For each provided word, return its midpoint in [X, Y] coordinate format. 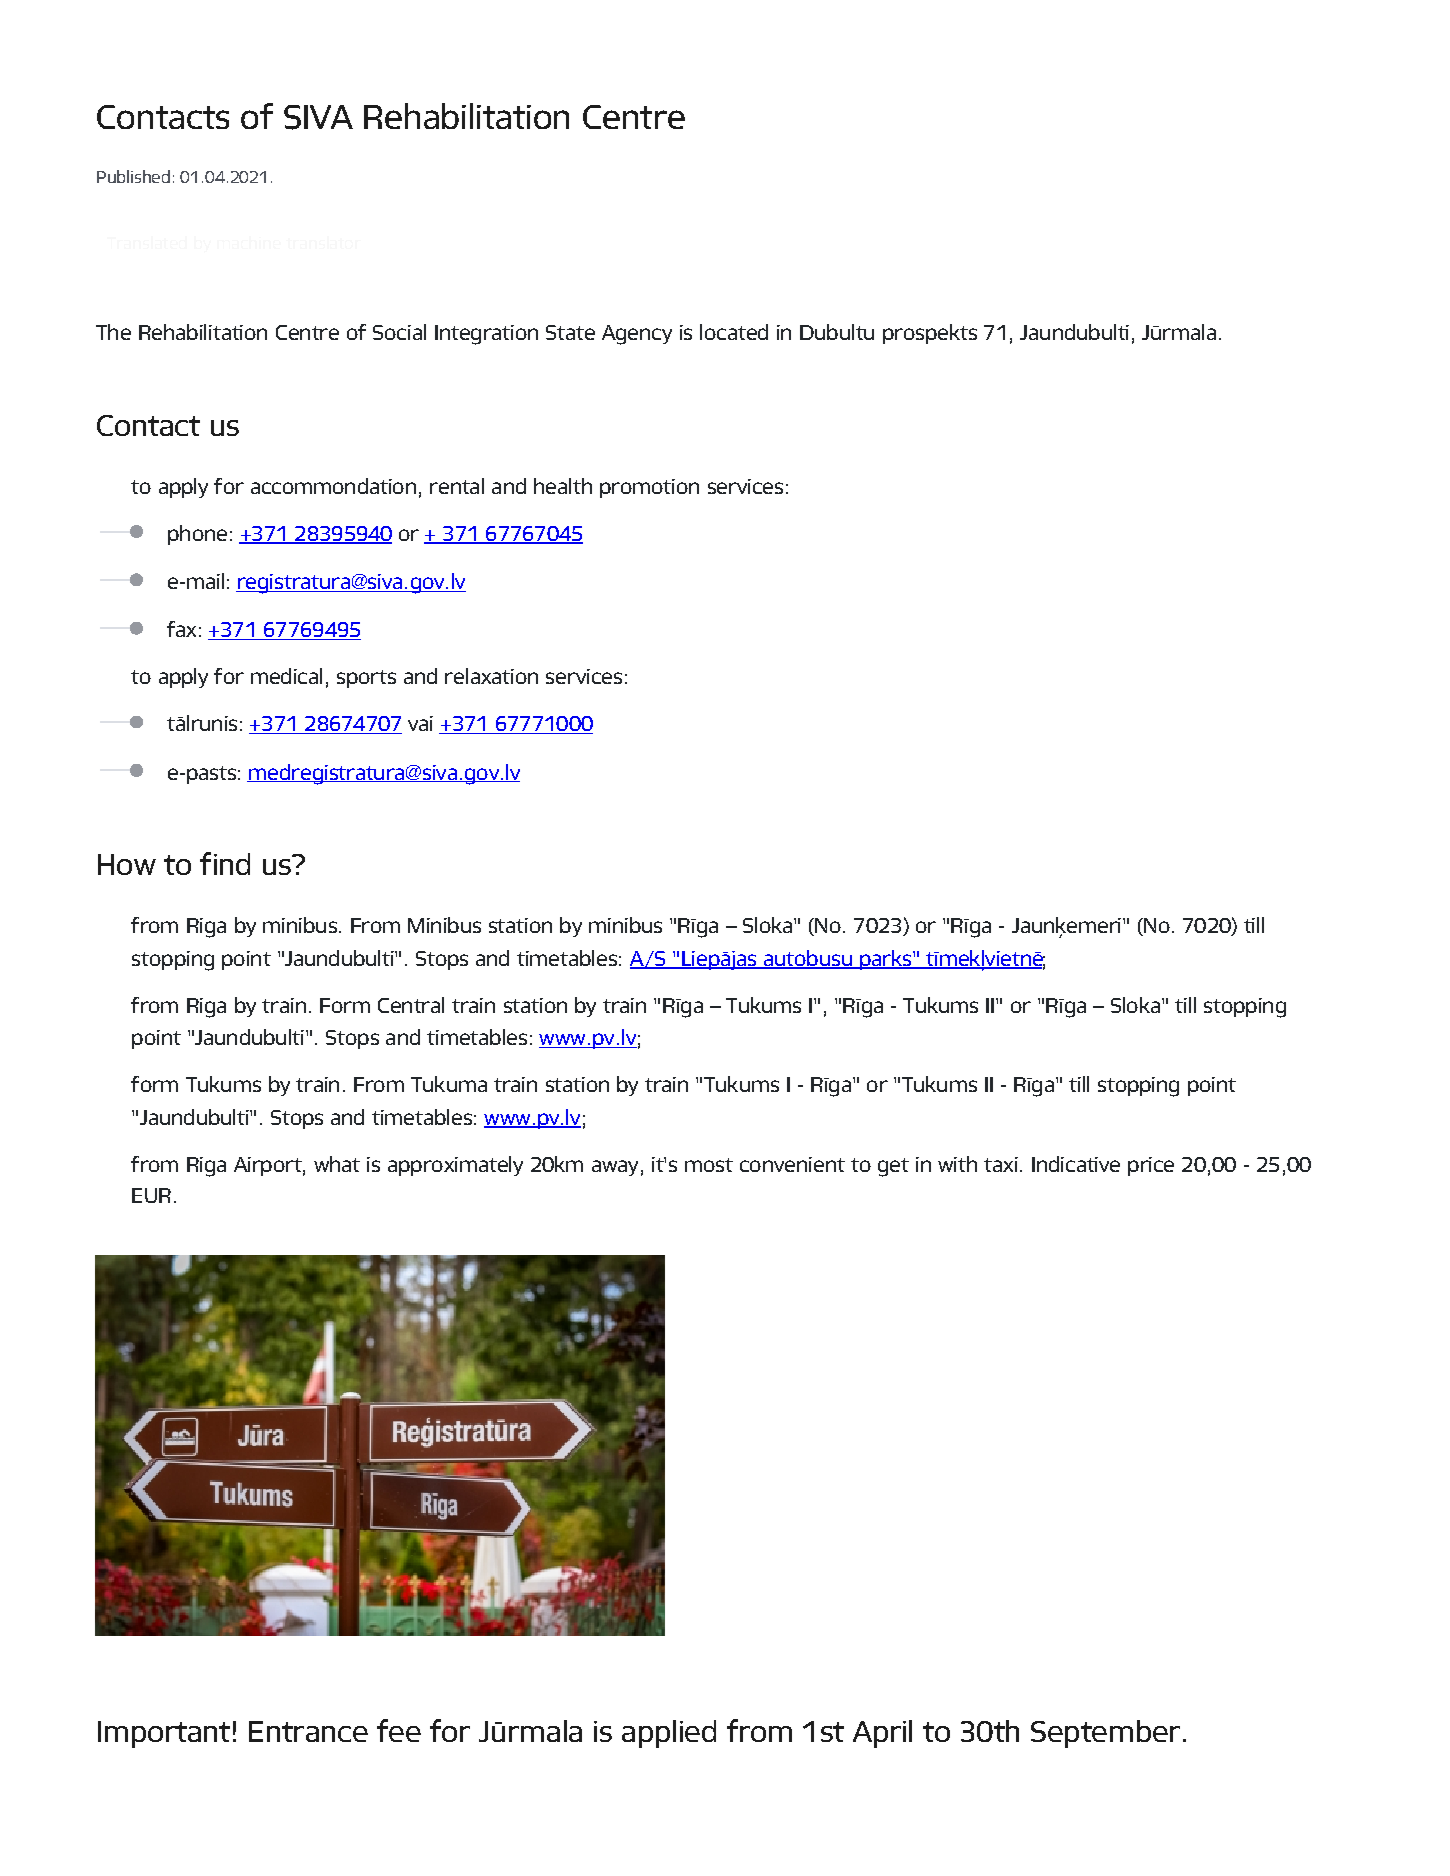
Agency [637, 335]
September [1105, 1734]
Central [411, 1005]
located [734, 332]
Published [133, 176]
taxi [1001, 1164]
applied [669, 1734]
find [225, 863]
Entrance [308, 1731]
